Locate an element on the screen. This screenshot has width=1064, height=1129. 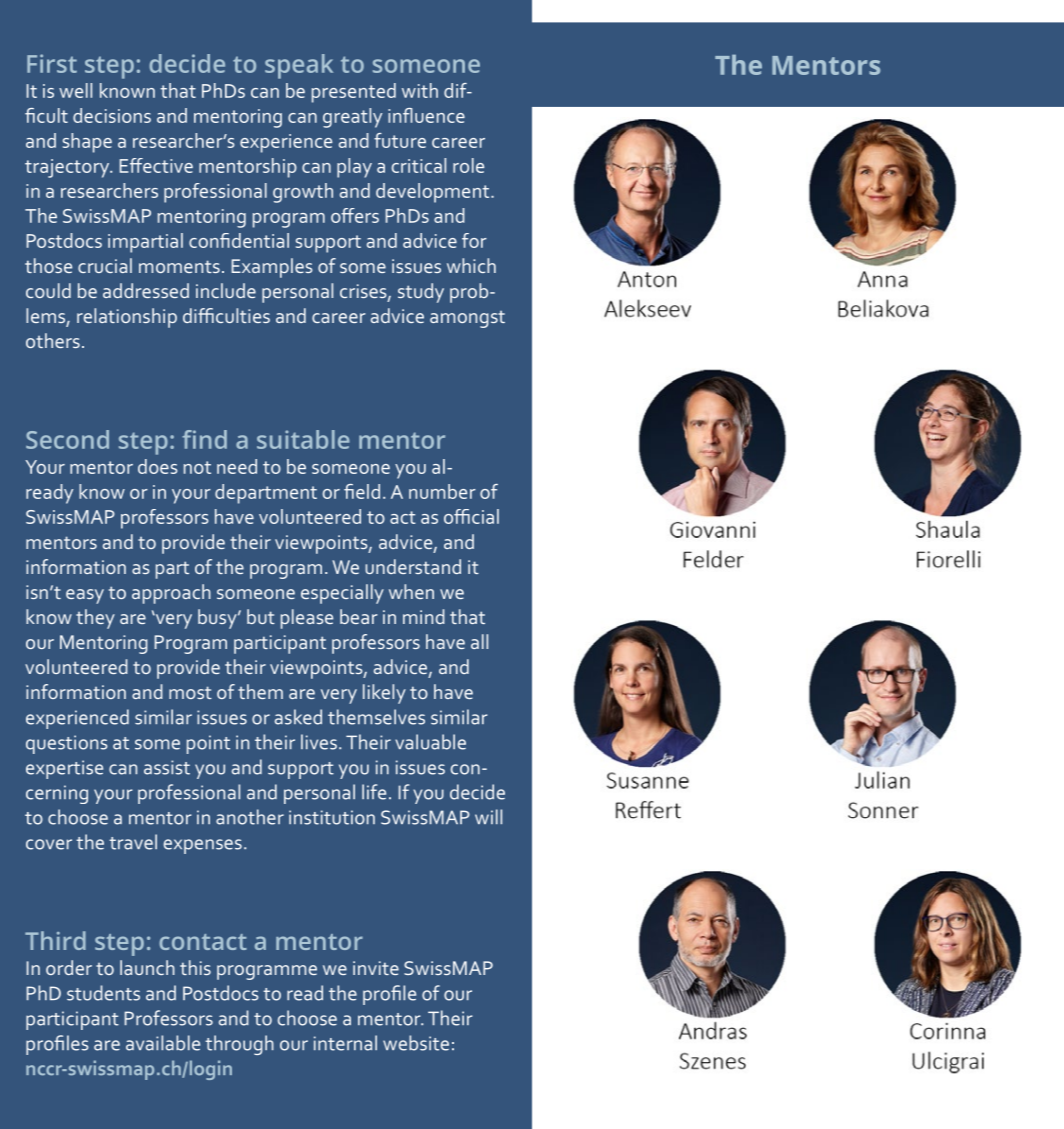
valuable is located at coordinates (430, 742).
